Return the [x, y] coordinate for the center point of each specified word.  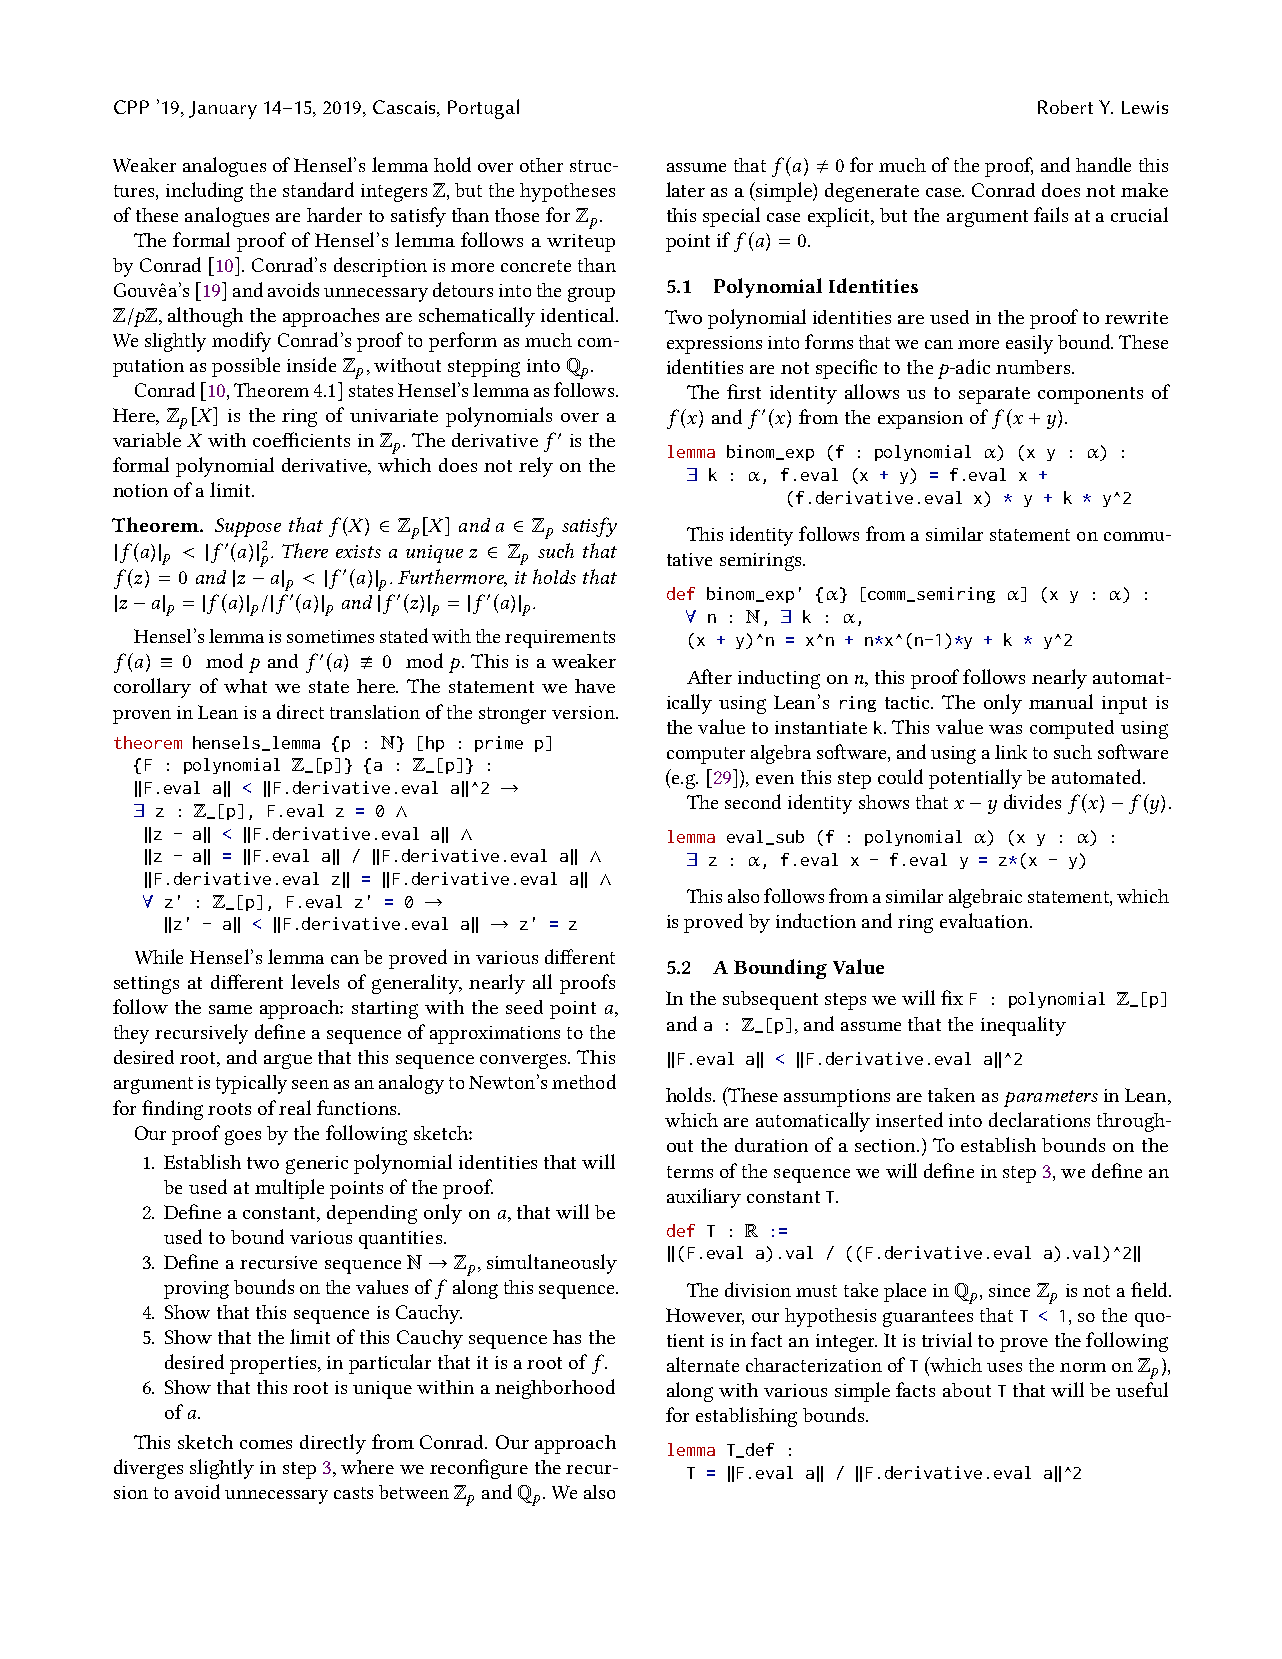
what [245, 686]
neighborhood [555, 1389]
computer [706, 755]
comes [266, 1444]
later [685, 189]
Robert [1065, 107]
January [223, 110]
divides [1032, 801]
